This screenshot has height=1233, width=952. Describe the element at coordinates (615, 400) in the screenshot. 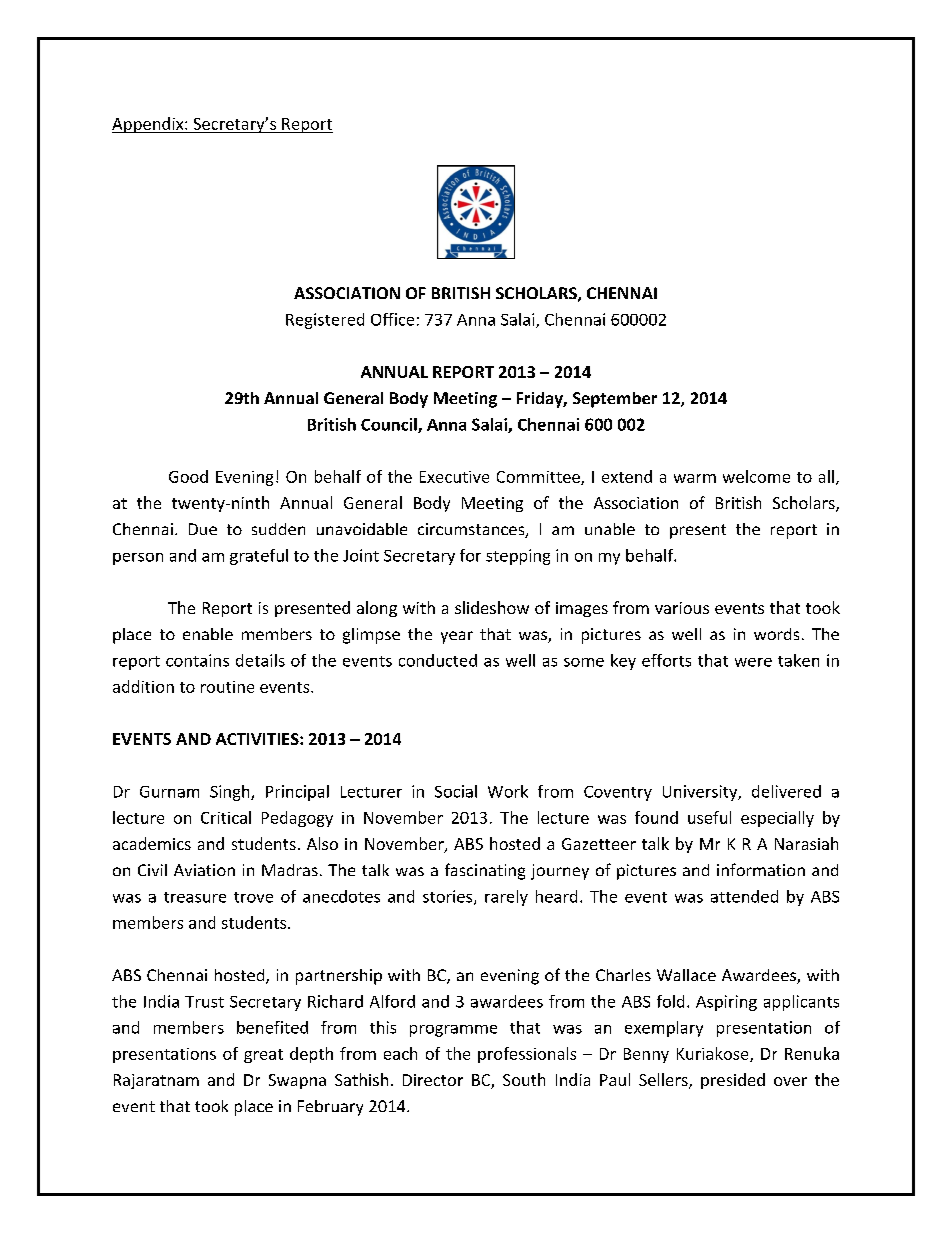

I see `September` at that location.
